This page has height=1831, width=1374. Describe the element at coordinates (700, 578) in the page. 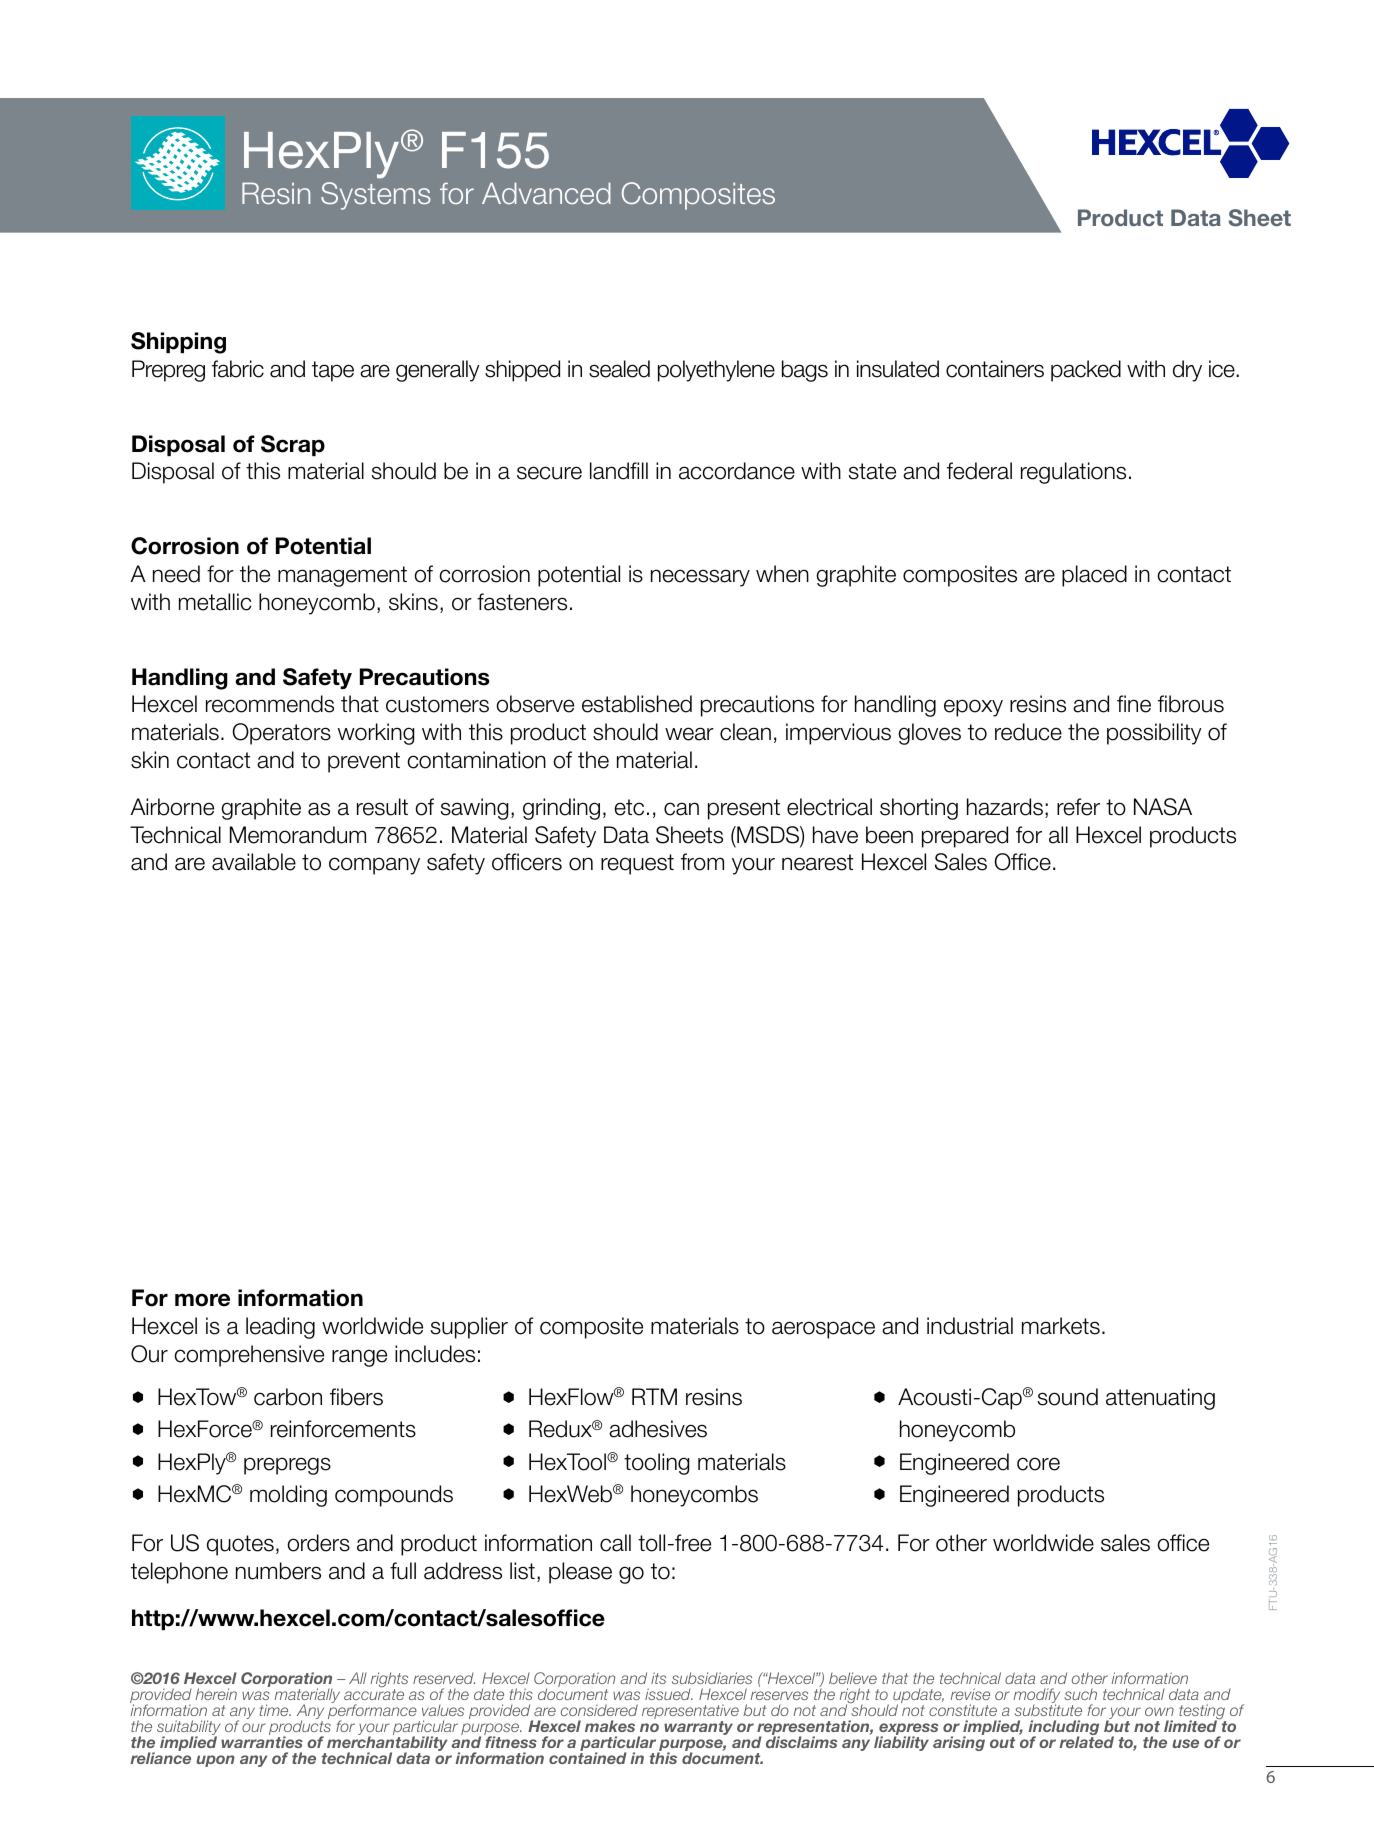

I see `necessary` at that location.
